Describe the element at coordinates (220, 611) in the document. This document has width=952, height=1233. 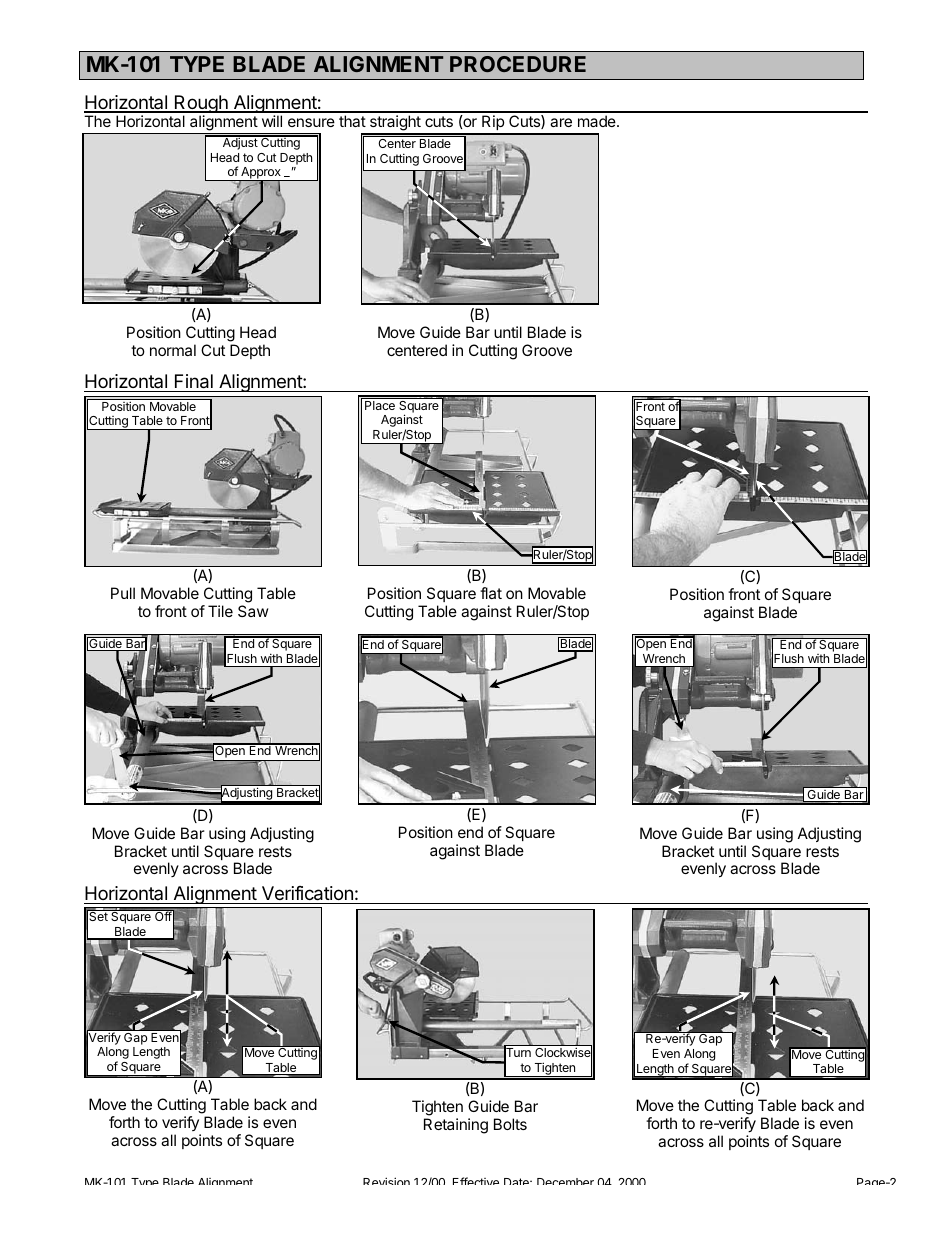
I see `Tile` at that location.
